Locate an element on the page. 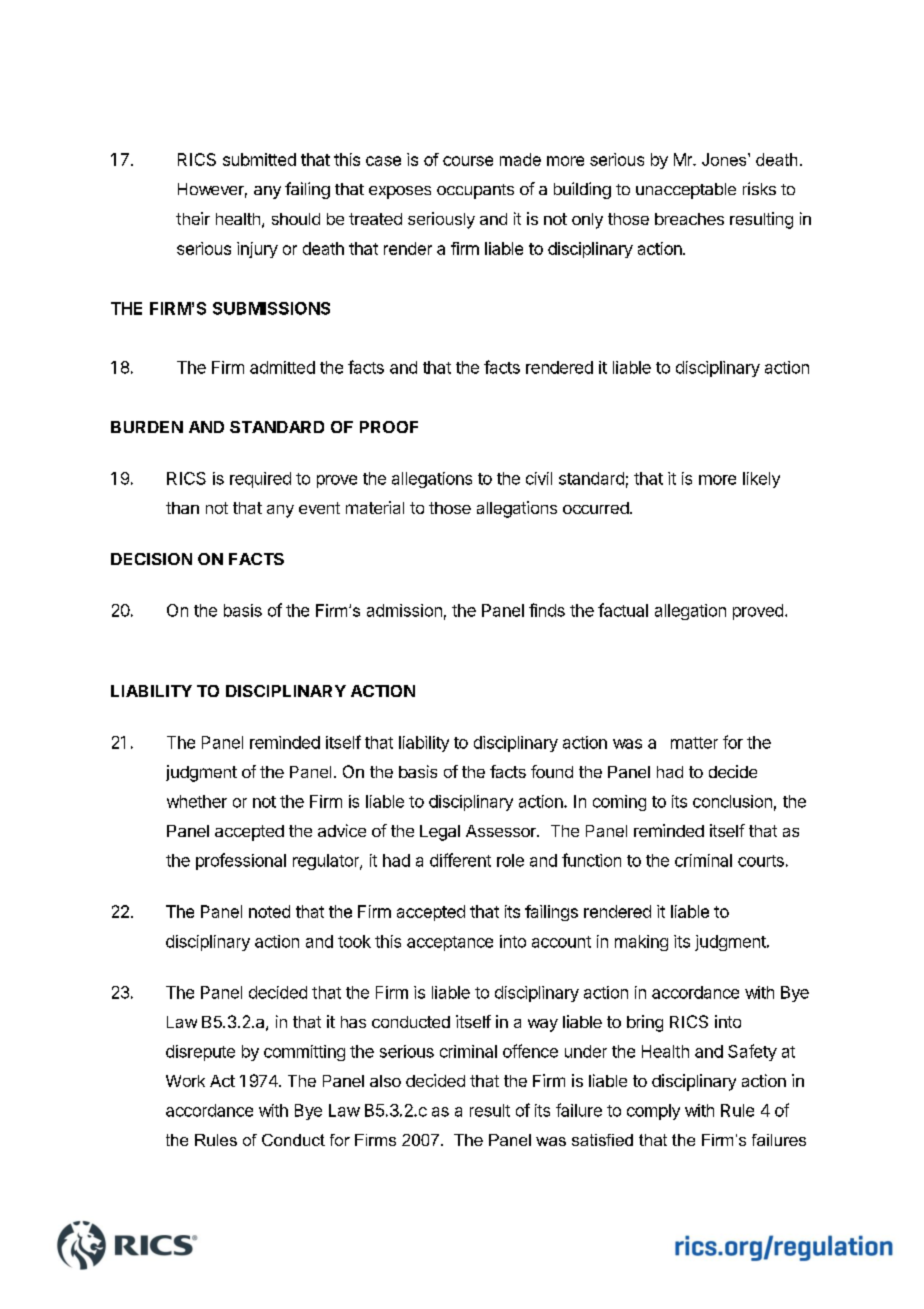  DECISION is located at coordinates (151, 559).
